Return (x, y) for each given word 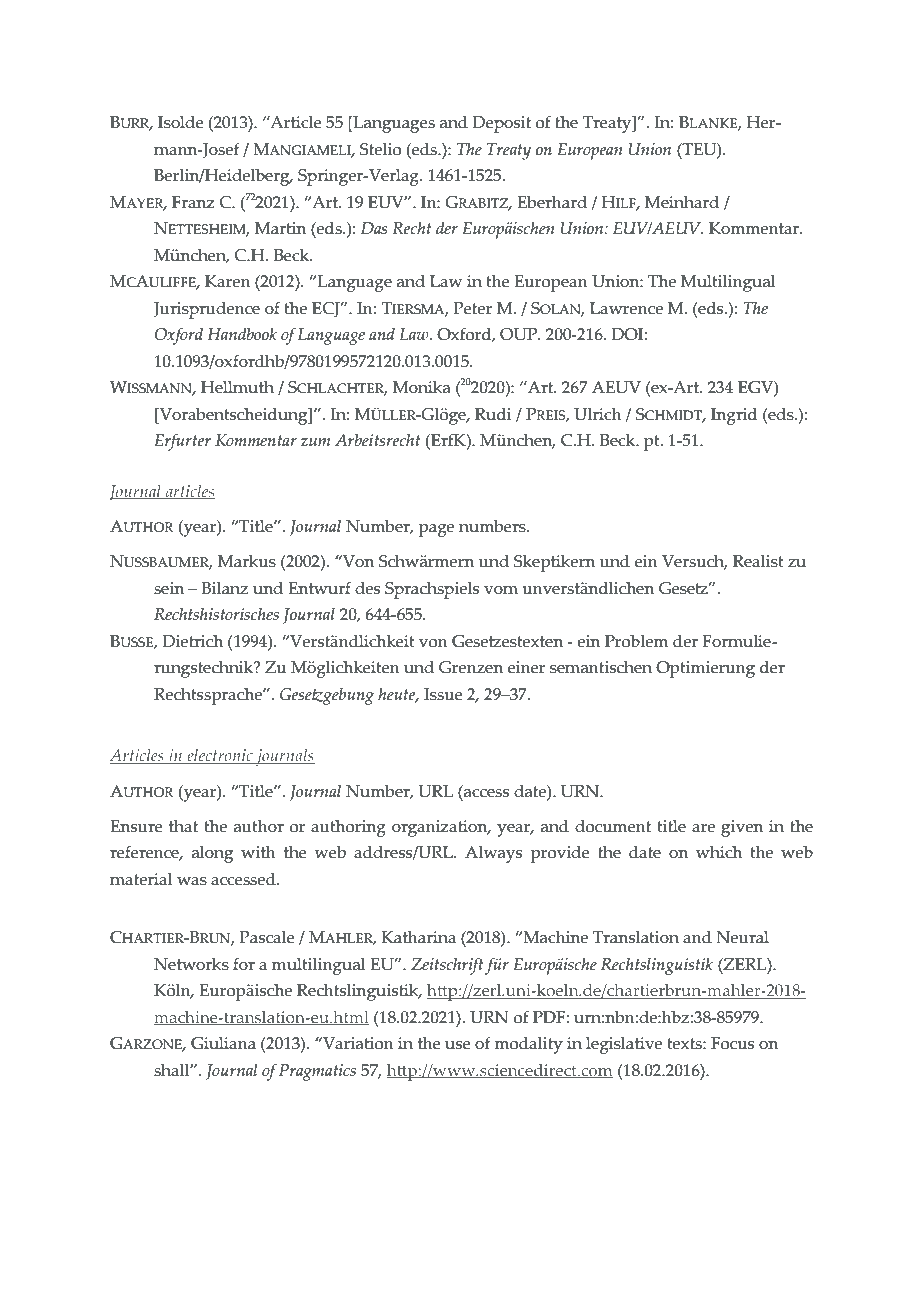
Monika (422, 387)
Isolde (181, 122)
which (719, 852)
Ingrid (734, 416)
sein (169, 588)
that (183, 826)
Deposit (501, 124)
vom (501, 590)
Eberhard (552, 202)
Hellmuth (237, 387)
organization (441, 828)
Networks (191, 964)
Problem (636, 641)
